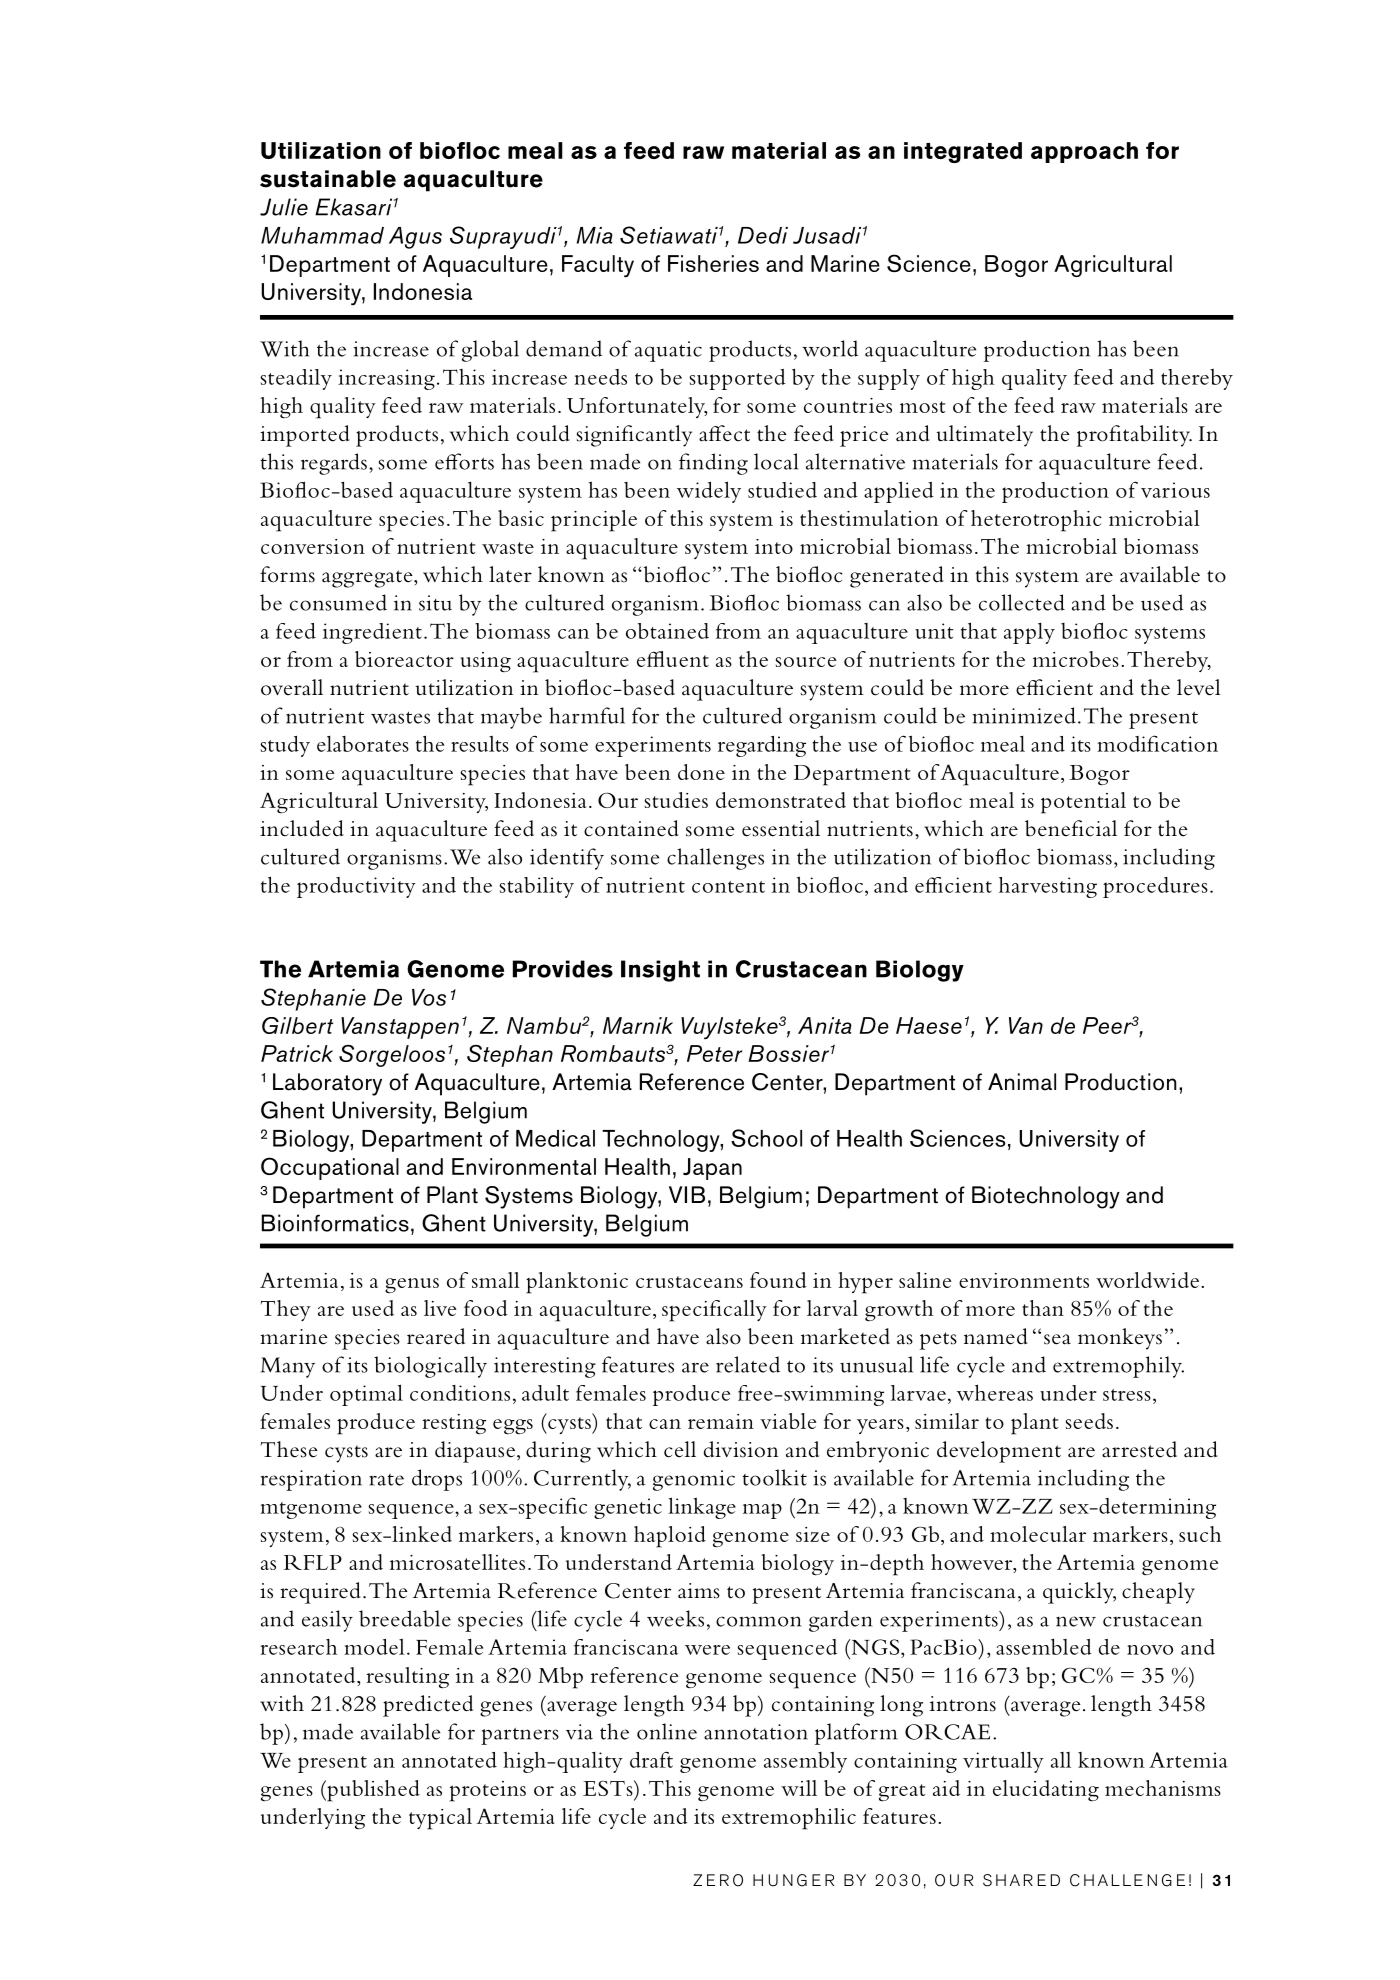 The height and width of the page is (1980, 1400). What do you see at coordinates (297, 1025) in the page?
I see `Gilbert` at bounding box center [297, 1025].
